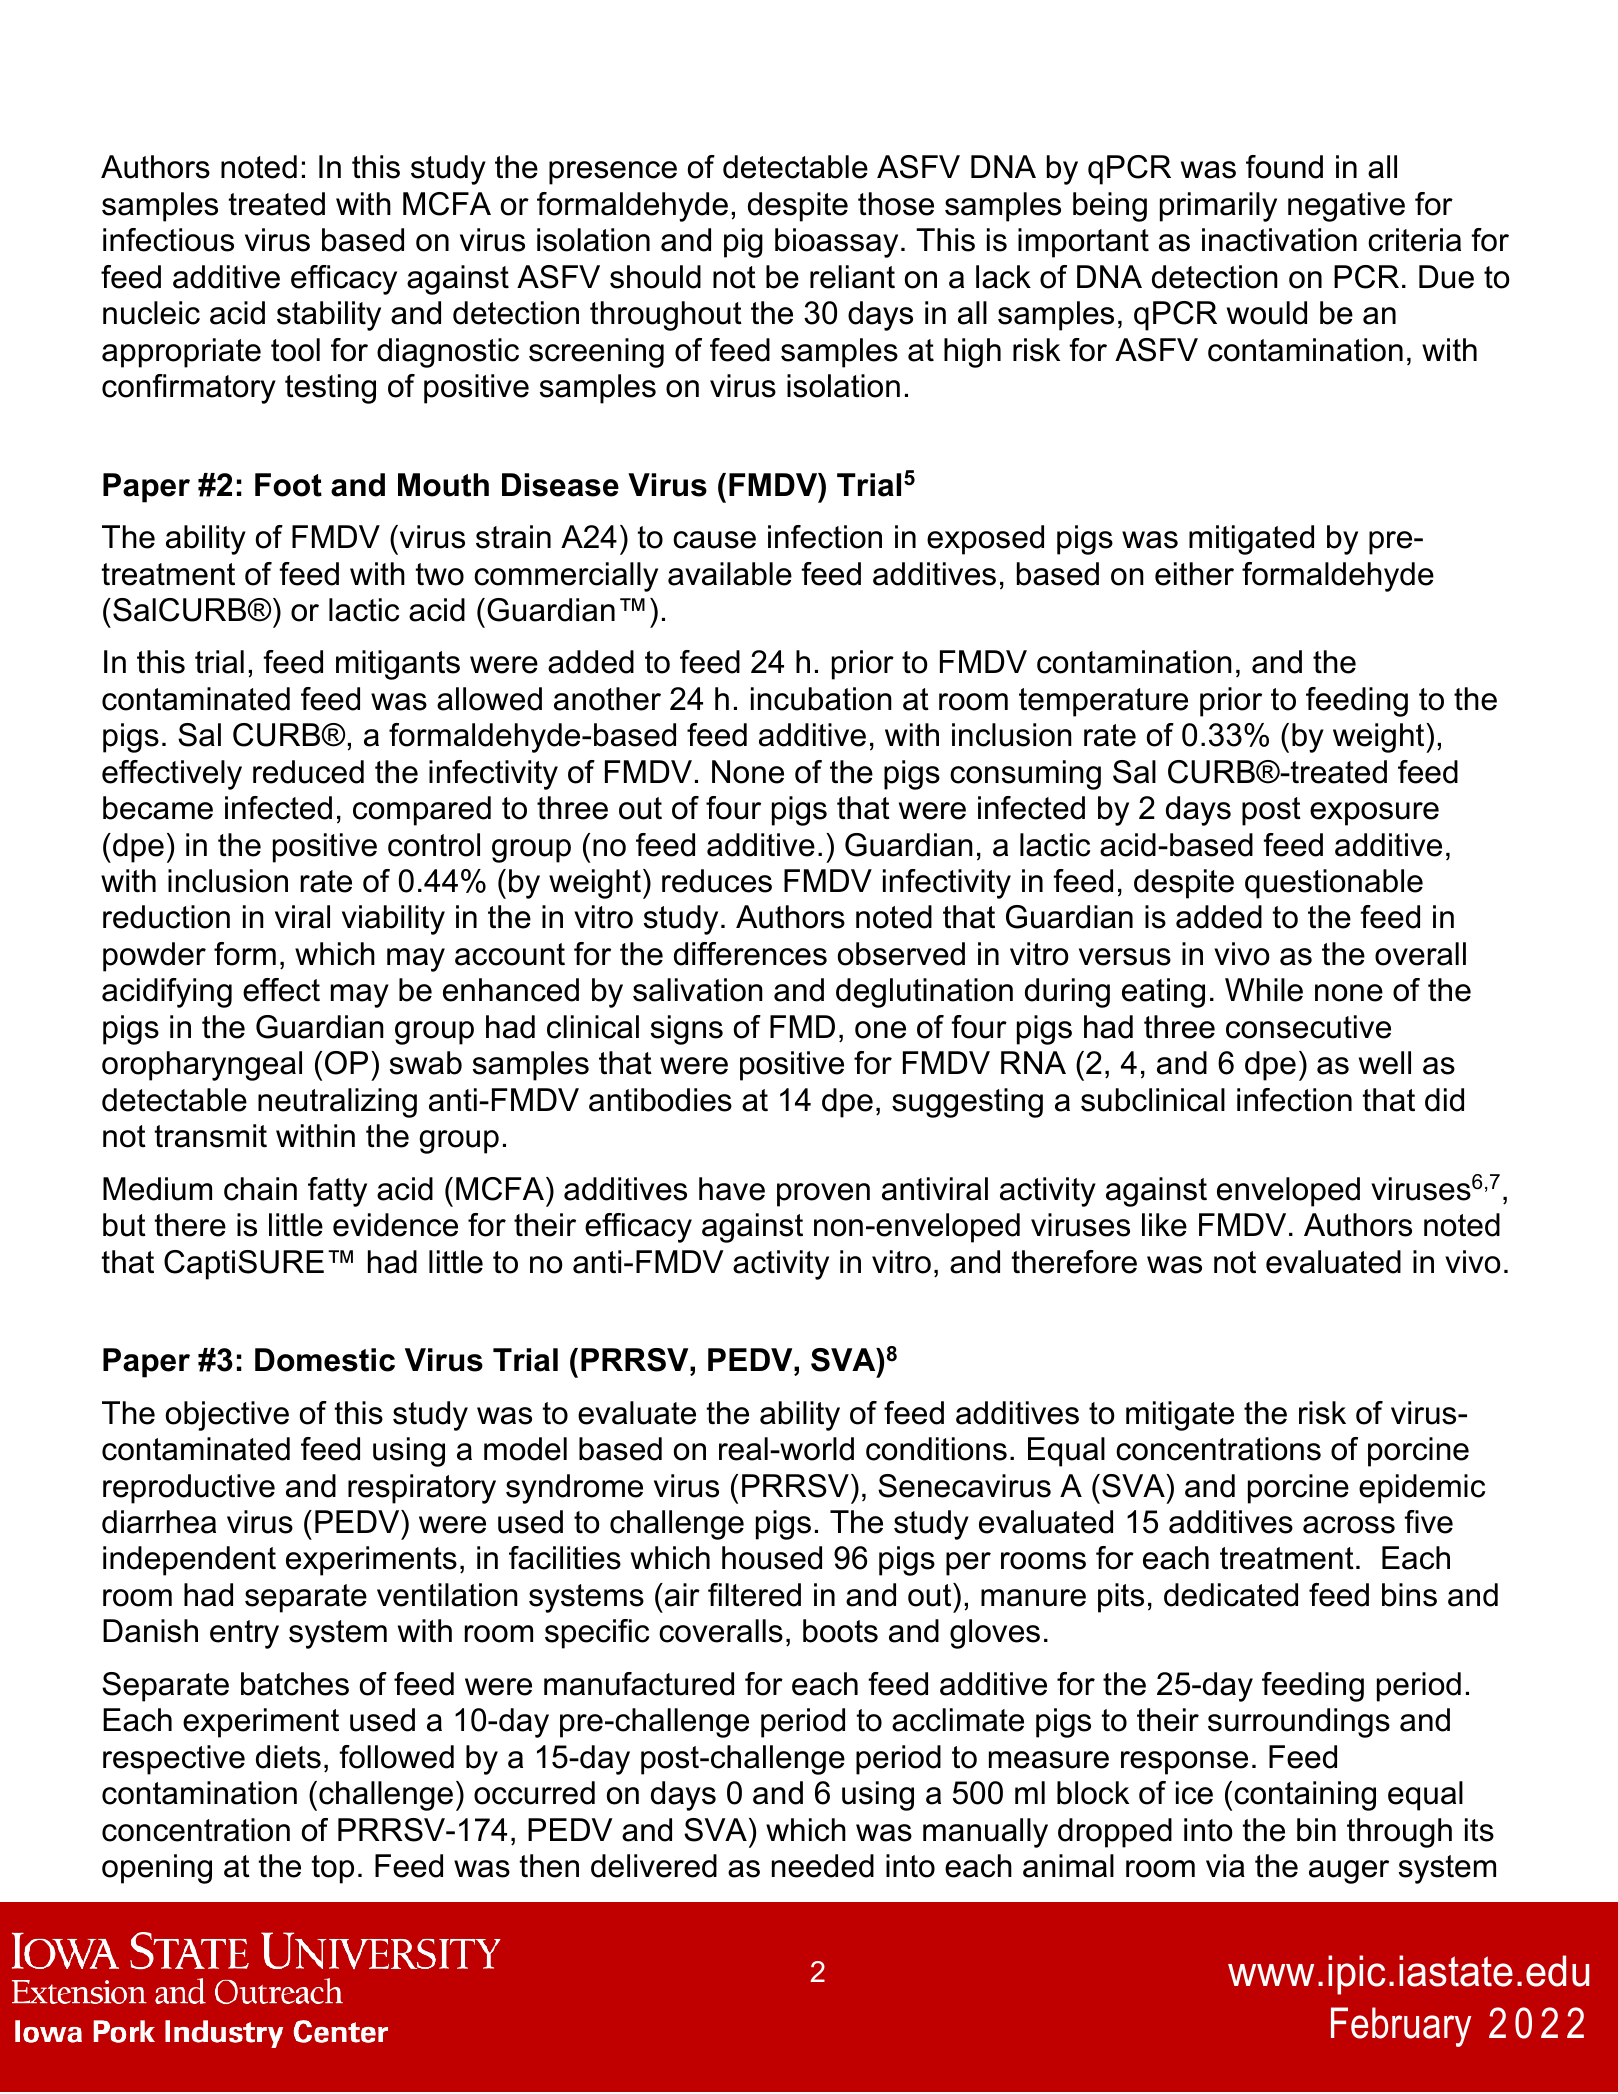 This image has width=1618, height=2094. Describe the element at coordinates (1401, 2027) in the image. I see `February` at that location.
